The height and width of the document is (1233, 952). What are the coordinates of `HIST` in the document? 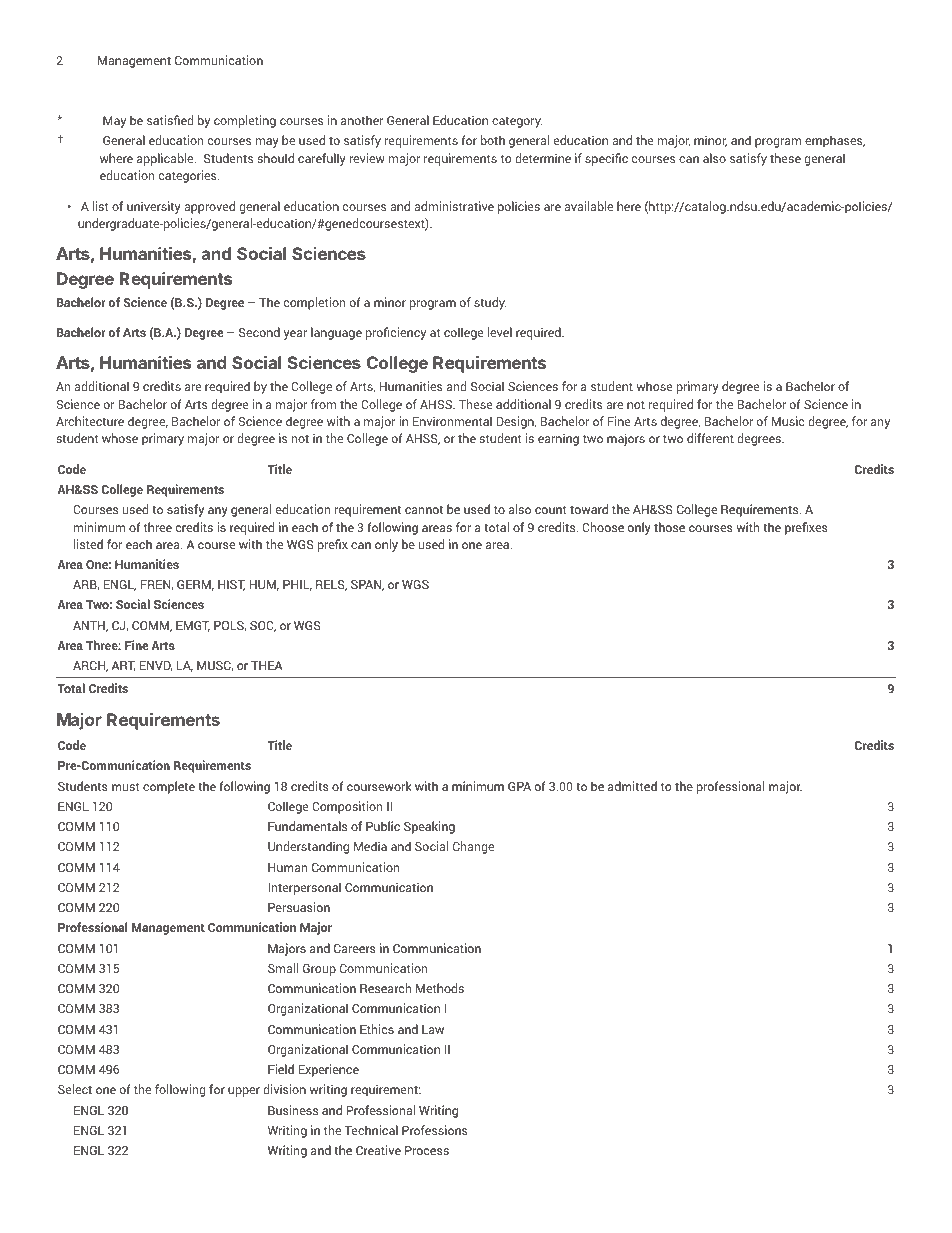 It's located at (231, 585).
